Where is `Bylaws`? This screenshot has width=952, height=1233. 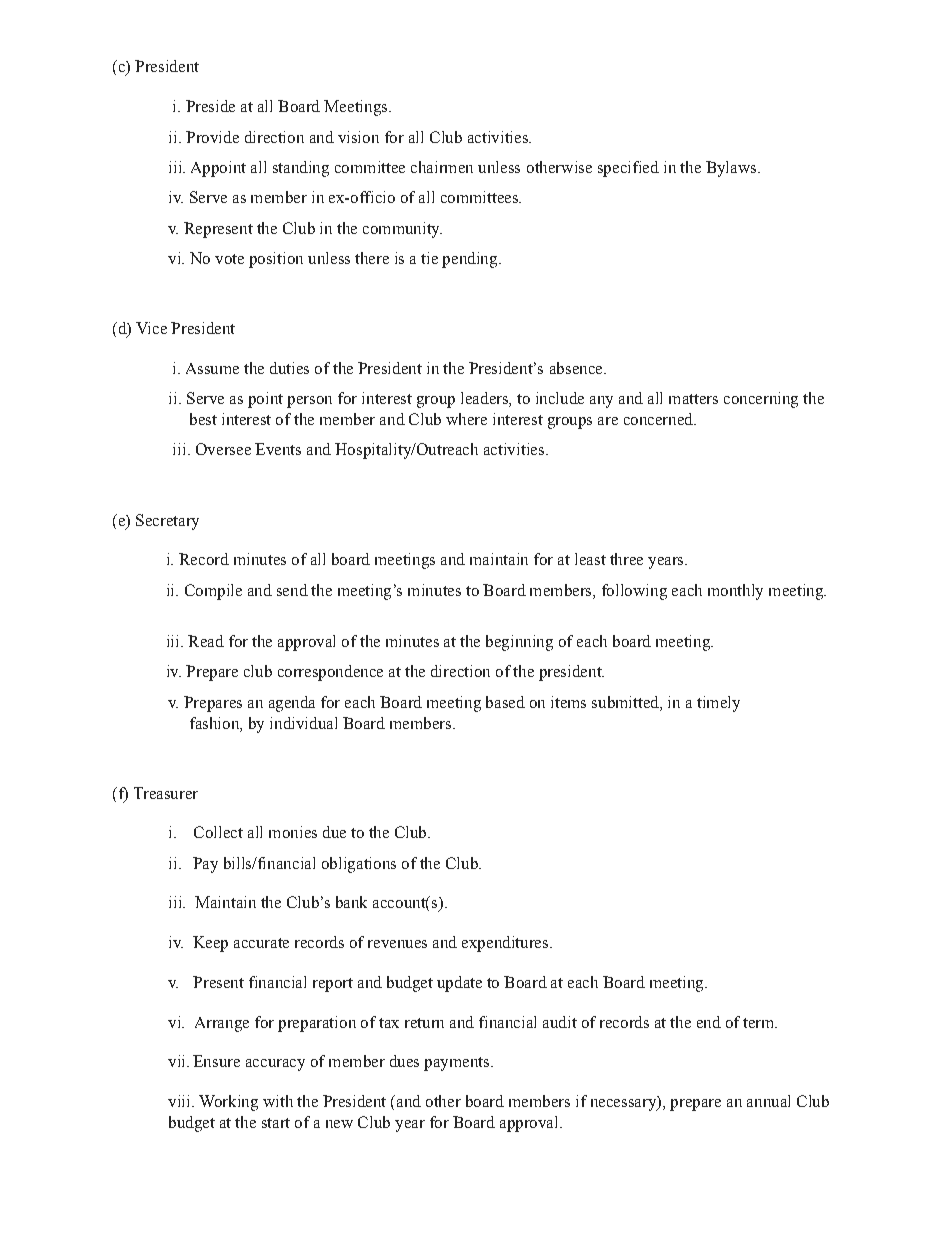
Bylaws is located at coordinates (732, 169).
